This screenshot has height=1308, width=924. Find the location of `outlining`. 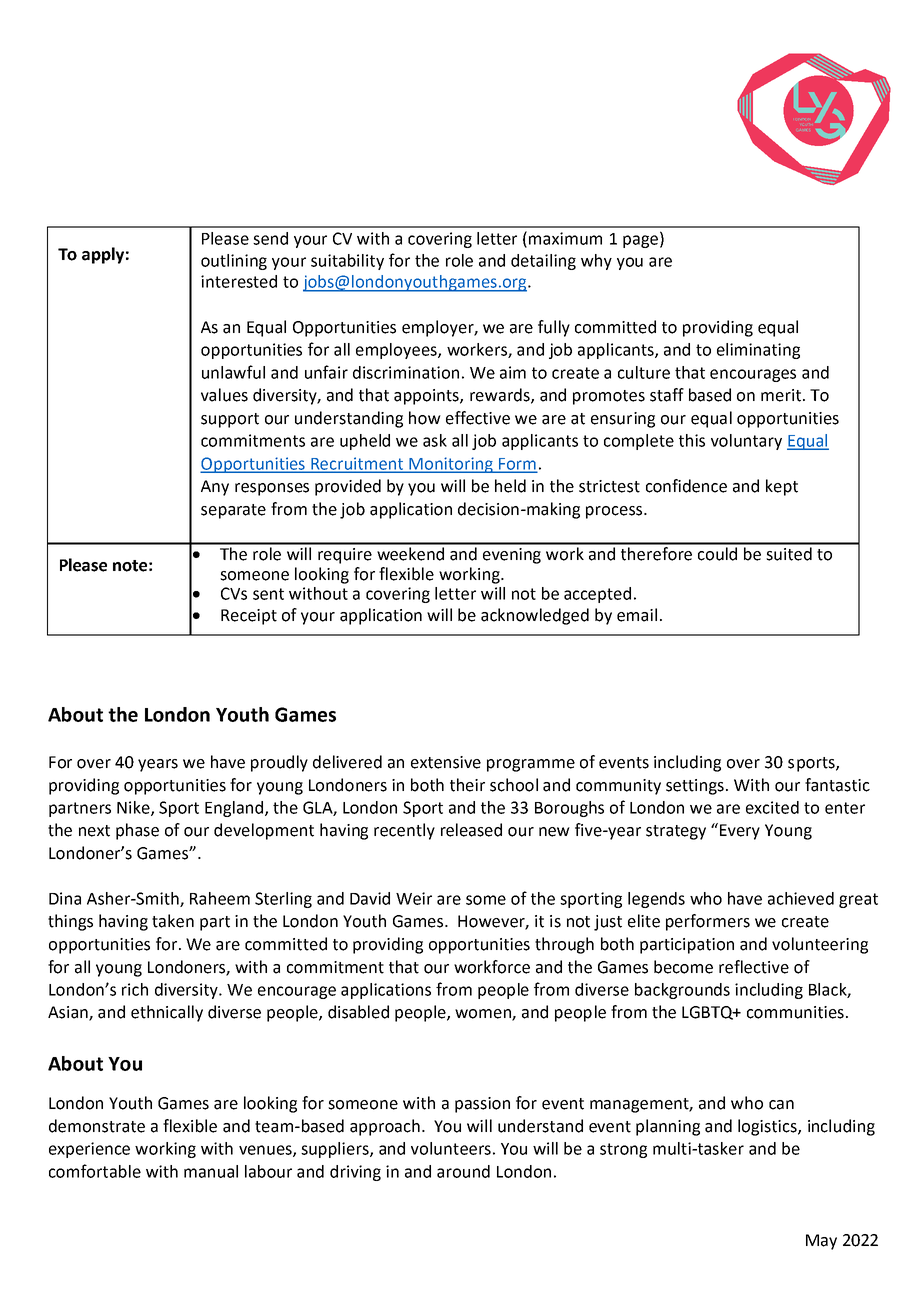

outlining is located at coordinates (234, 262).
